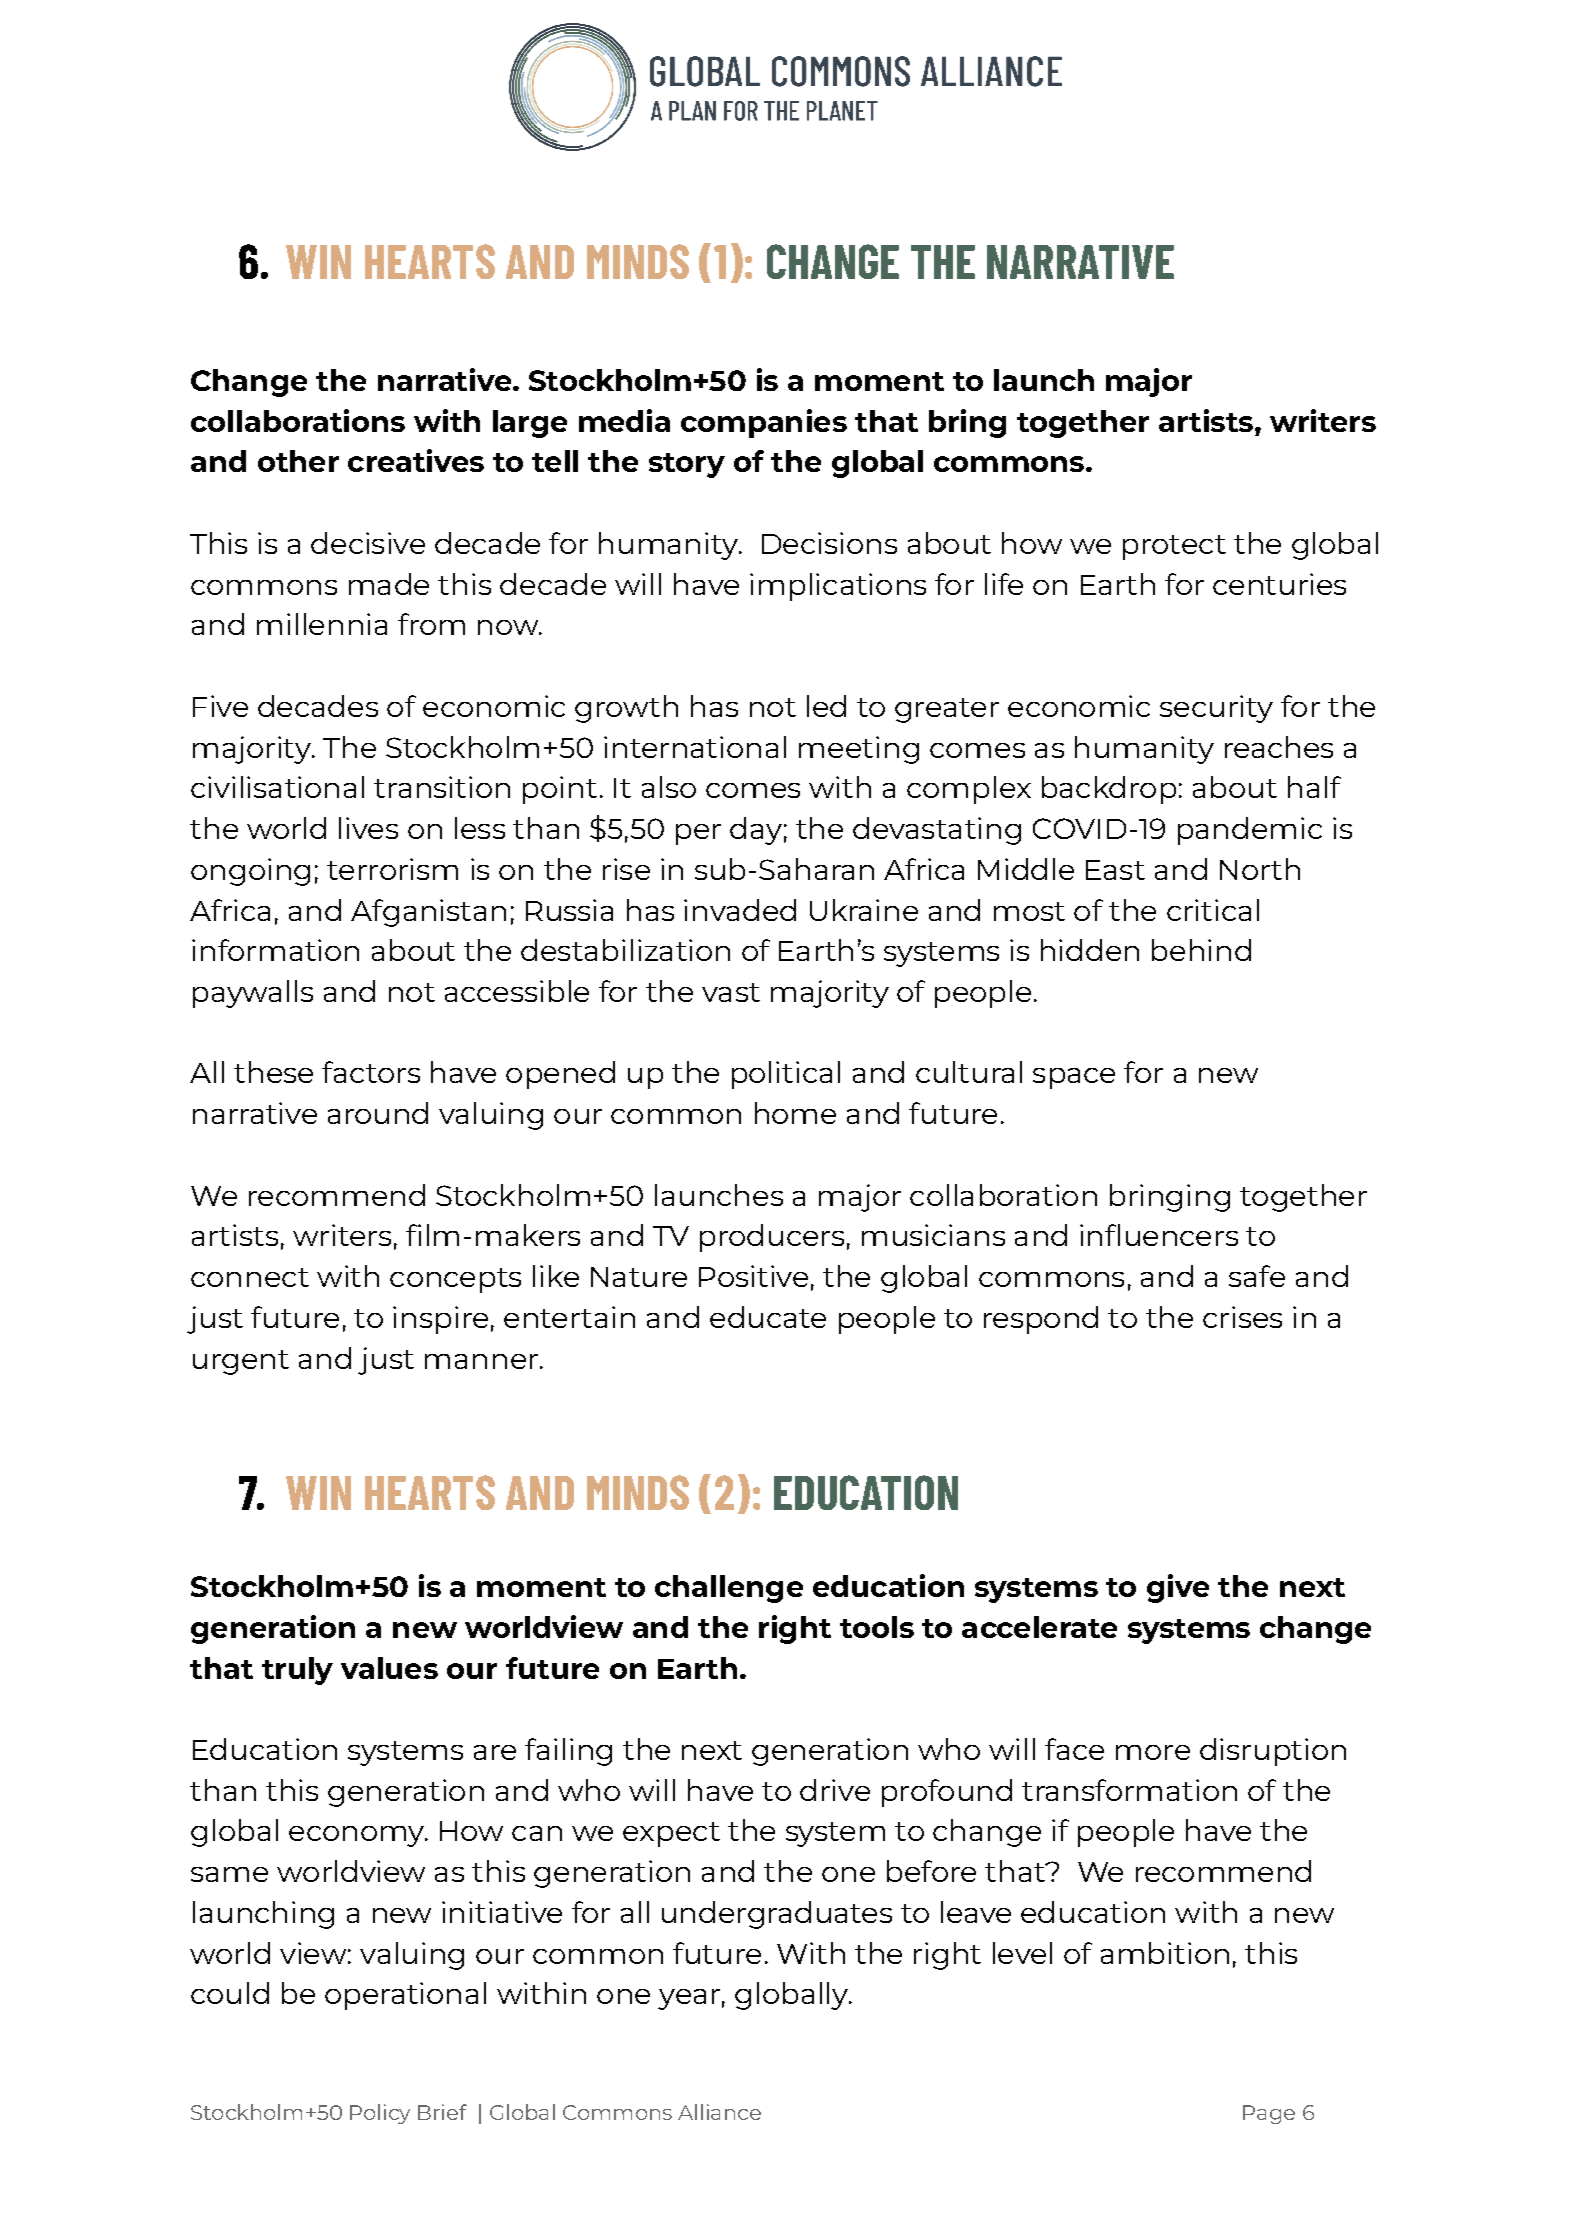  I want to click on Alliance, so click(719, 2112).
